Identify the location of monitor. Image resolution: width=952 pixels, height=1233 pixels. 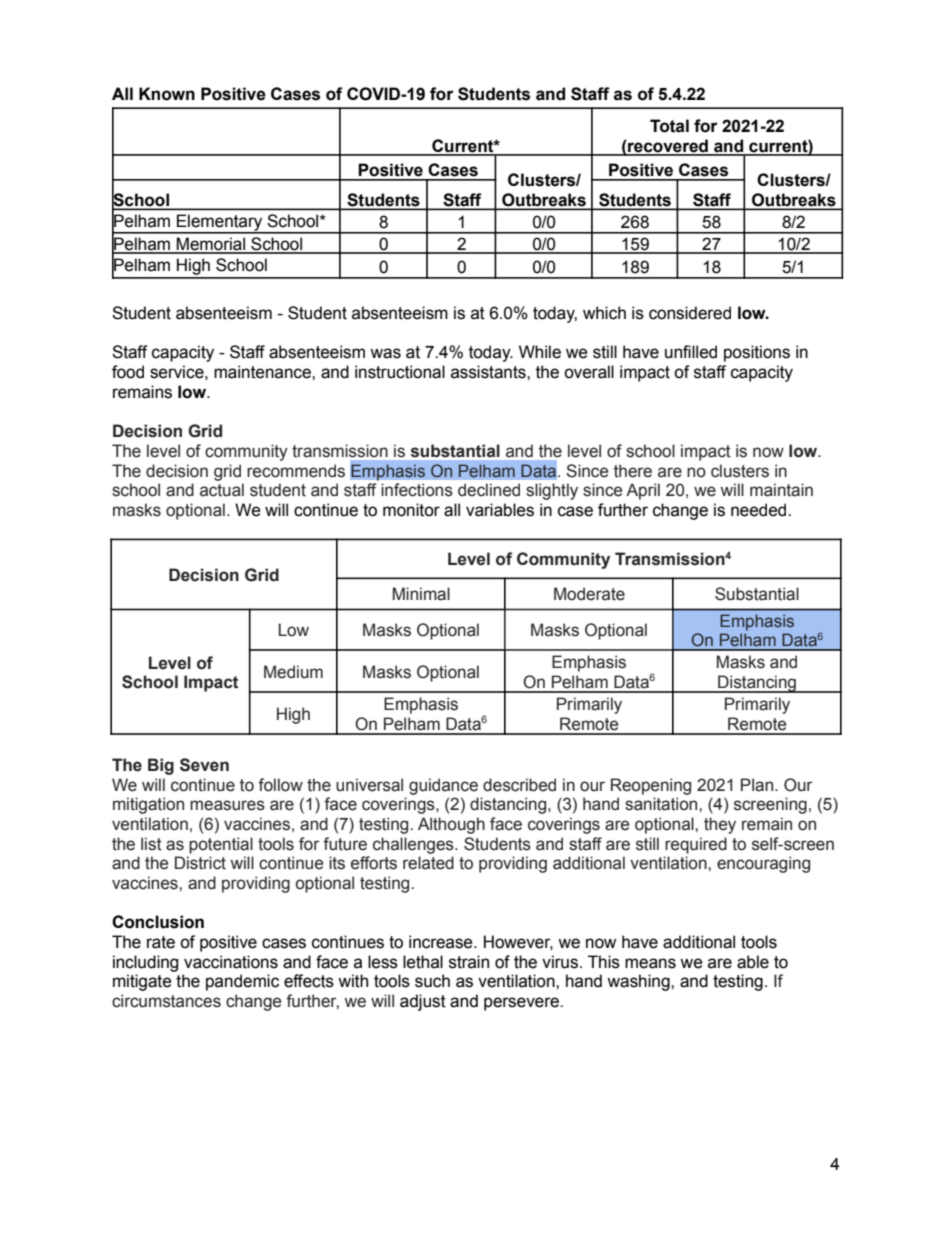
(411, 510).
